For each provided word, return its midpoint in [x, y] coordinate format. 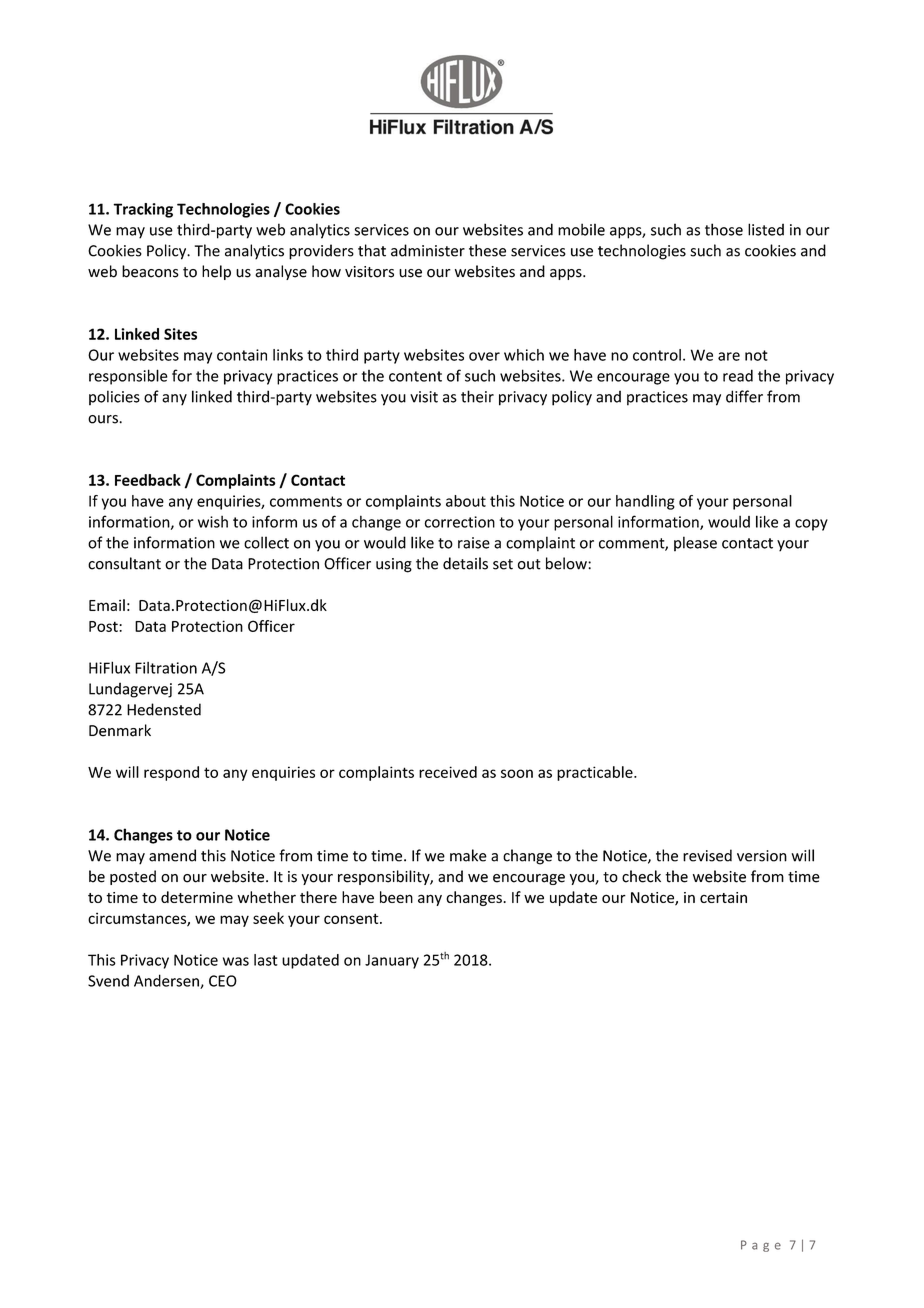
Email [107, 605]
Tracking [143, 210]
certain [723, 897]
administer [428, 250]
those [724, 229]
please [695, 544]
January [392, 961]
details [465, 563]
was [236, 961]
